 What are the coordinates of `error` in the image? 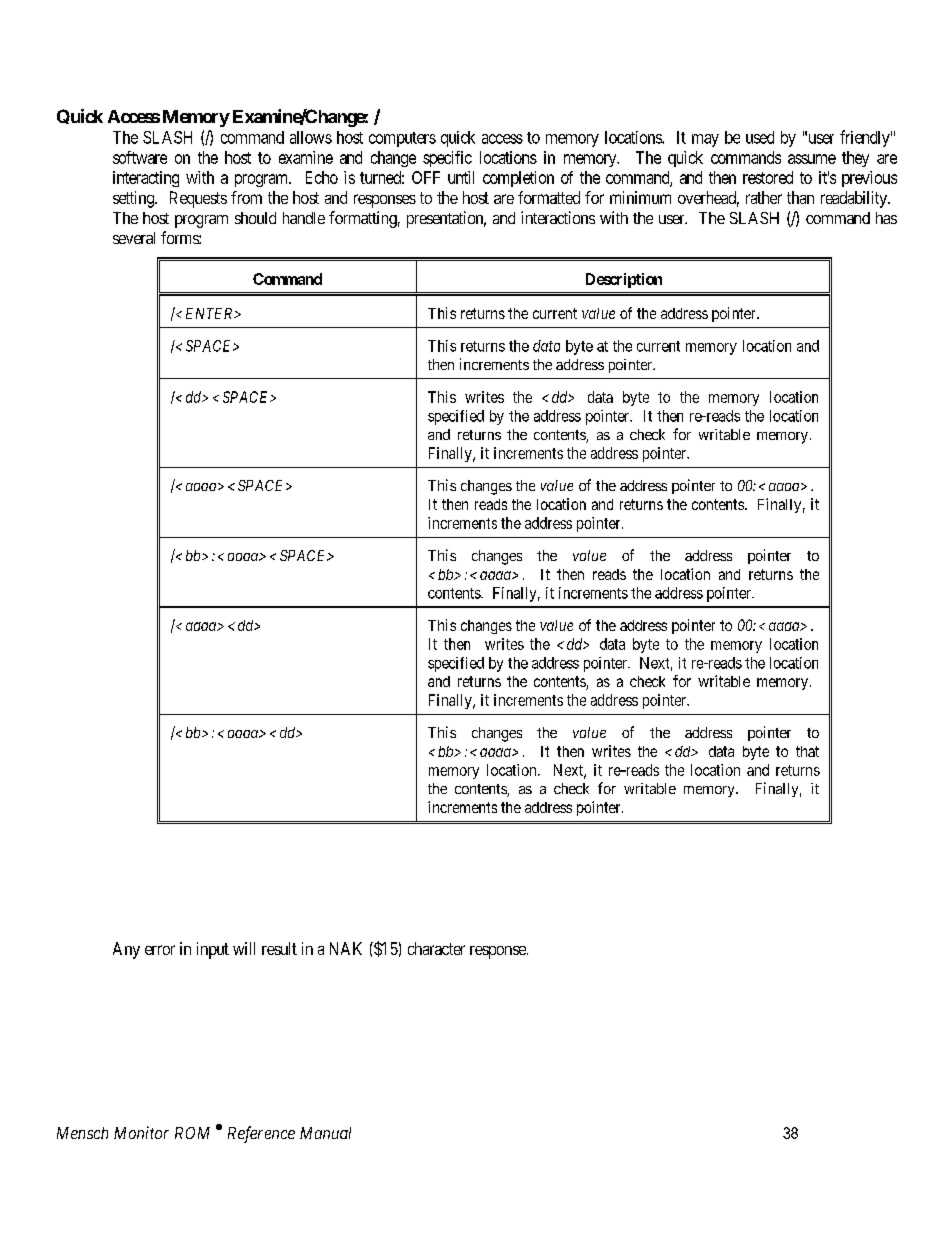 It's located at (160, 950).
